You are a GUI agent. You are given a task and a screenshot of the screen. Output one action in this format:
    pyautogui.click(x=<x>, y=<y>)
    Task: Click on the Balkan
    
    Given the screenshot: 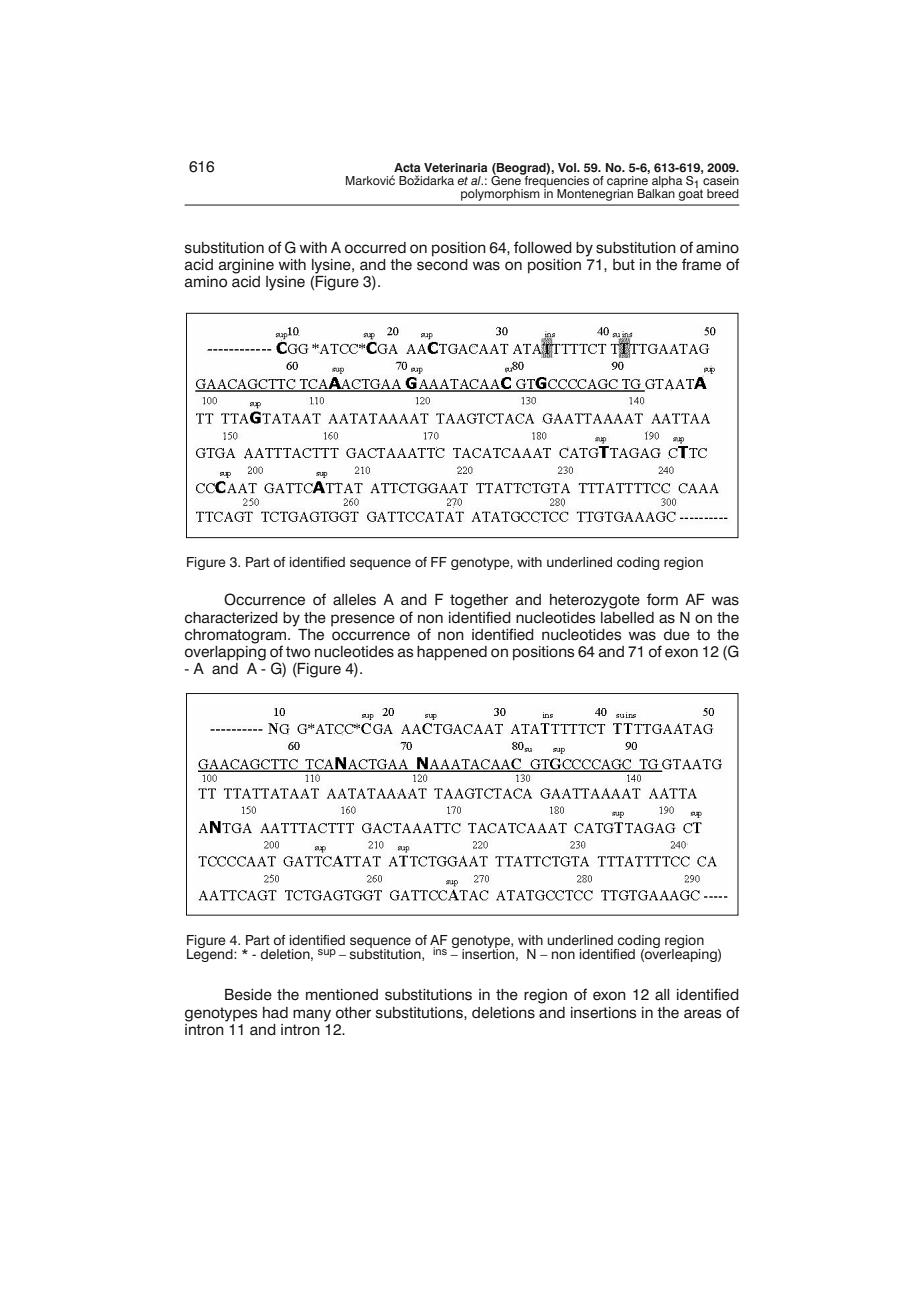 What is the action you would take?
    pyautogui.click(x=656, y=192)
